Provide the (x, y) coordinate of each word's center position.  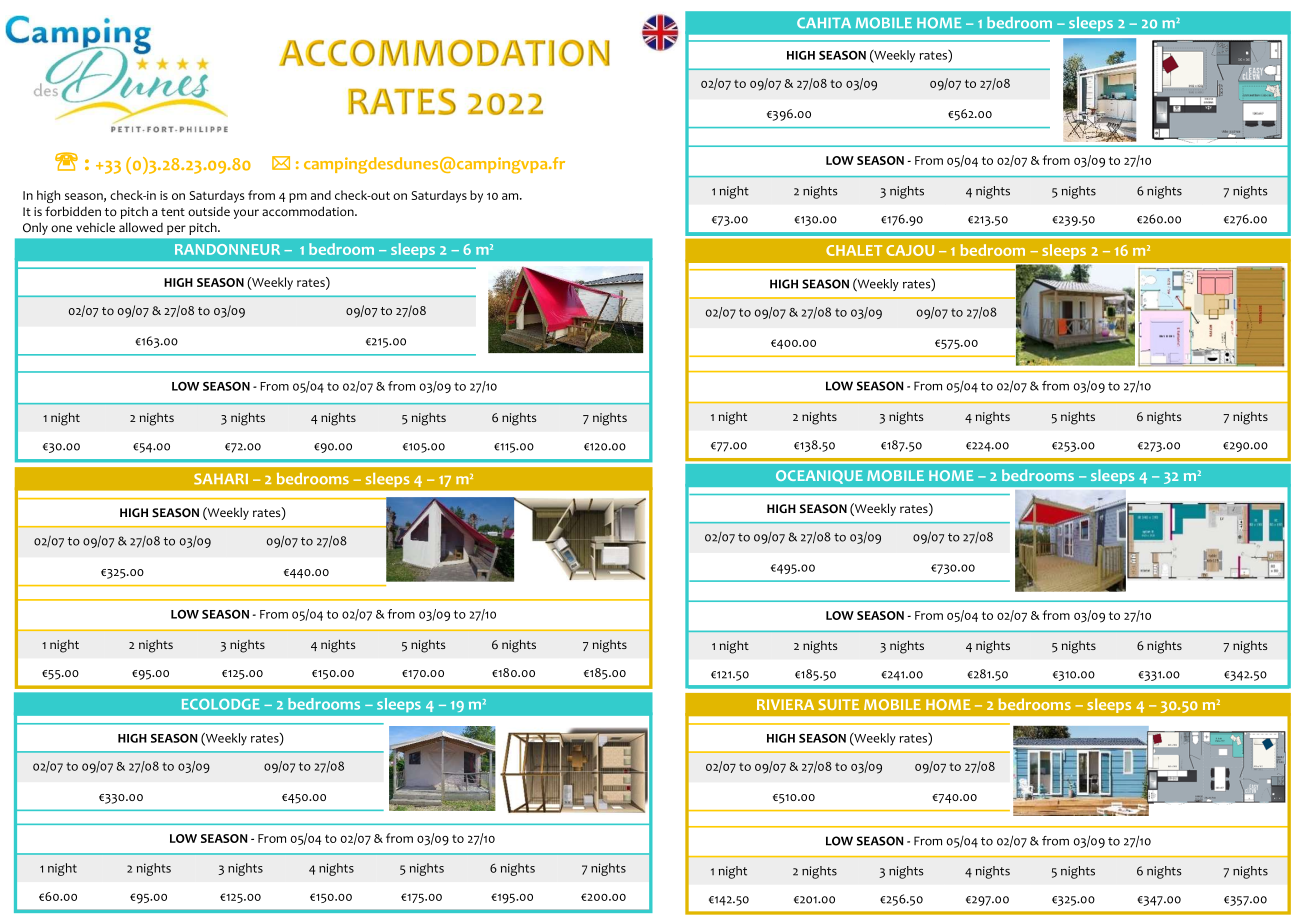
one (61, 229)
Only (35, 228)
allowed (141, 227)
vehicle (95, 227)
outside (209, 212)
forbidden (73, 211)
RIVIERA (785, 704)
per (176, 230)
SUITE (838, 704)
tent (173, 212)
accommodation (309, 211)
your (246, 214)
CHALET (854, 250)
